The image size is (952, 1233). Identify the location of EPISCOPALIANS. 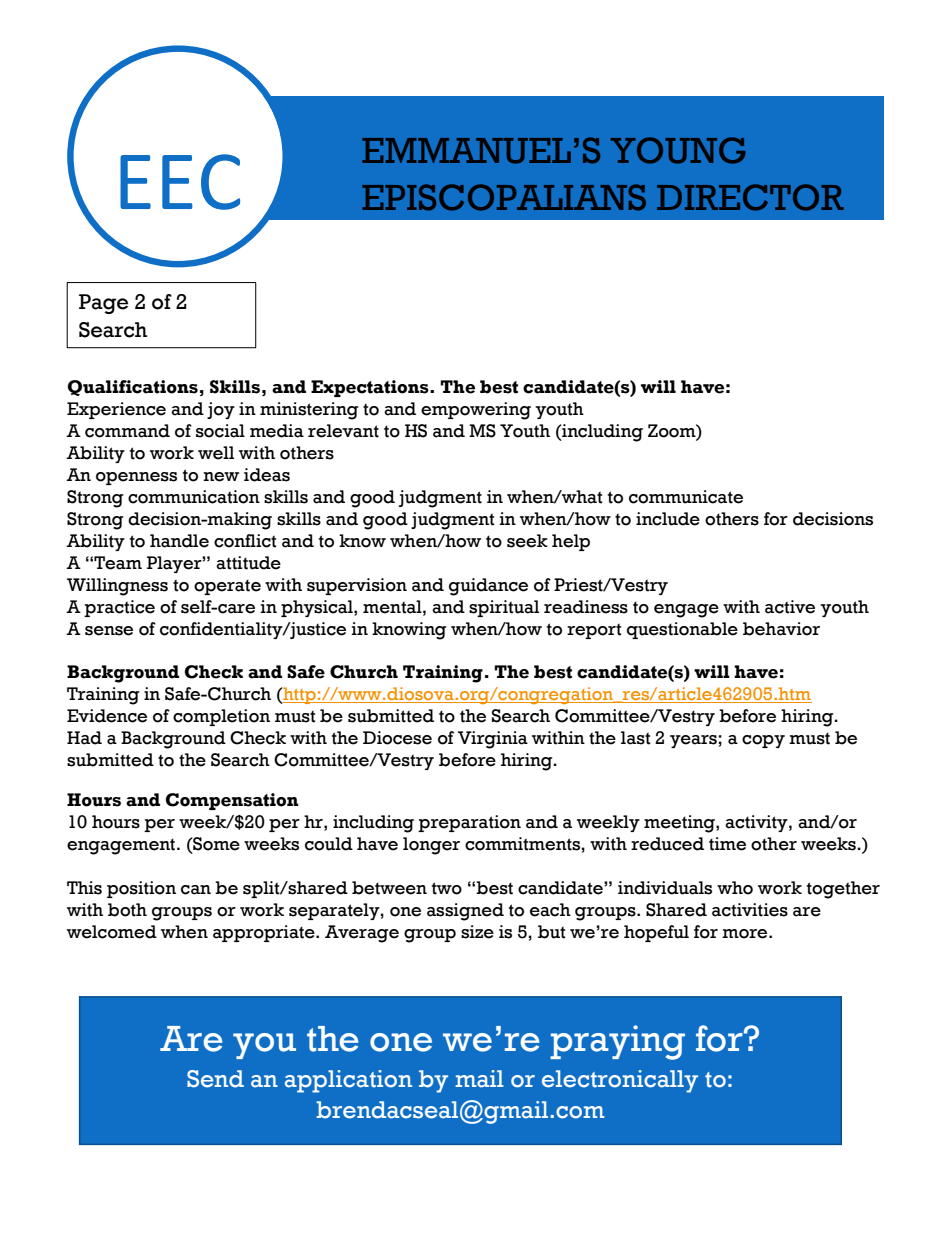
(504, 197).
